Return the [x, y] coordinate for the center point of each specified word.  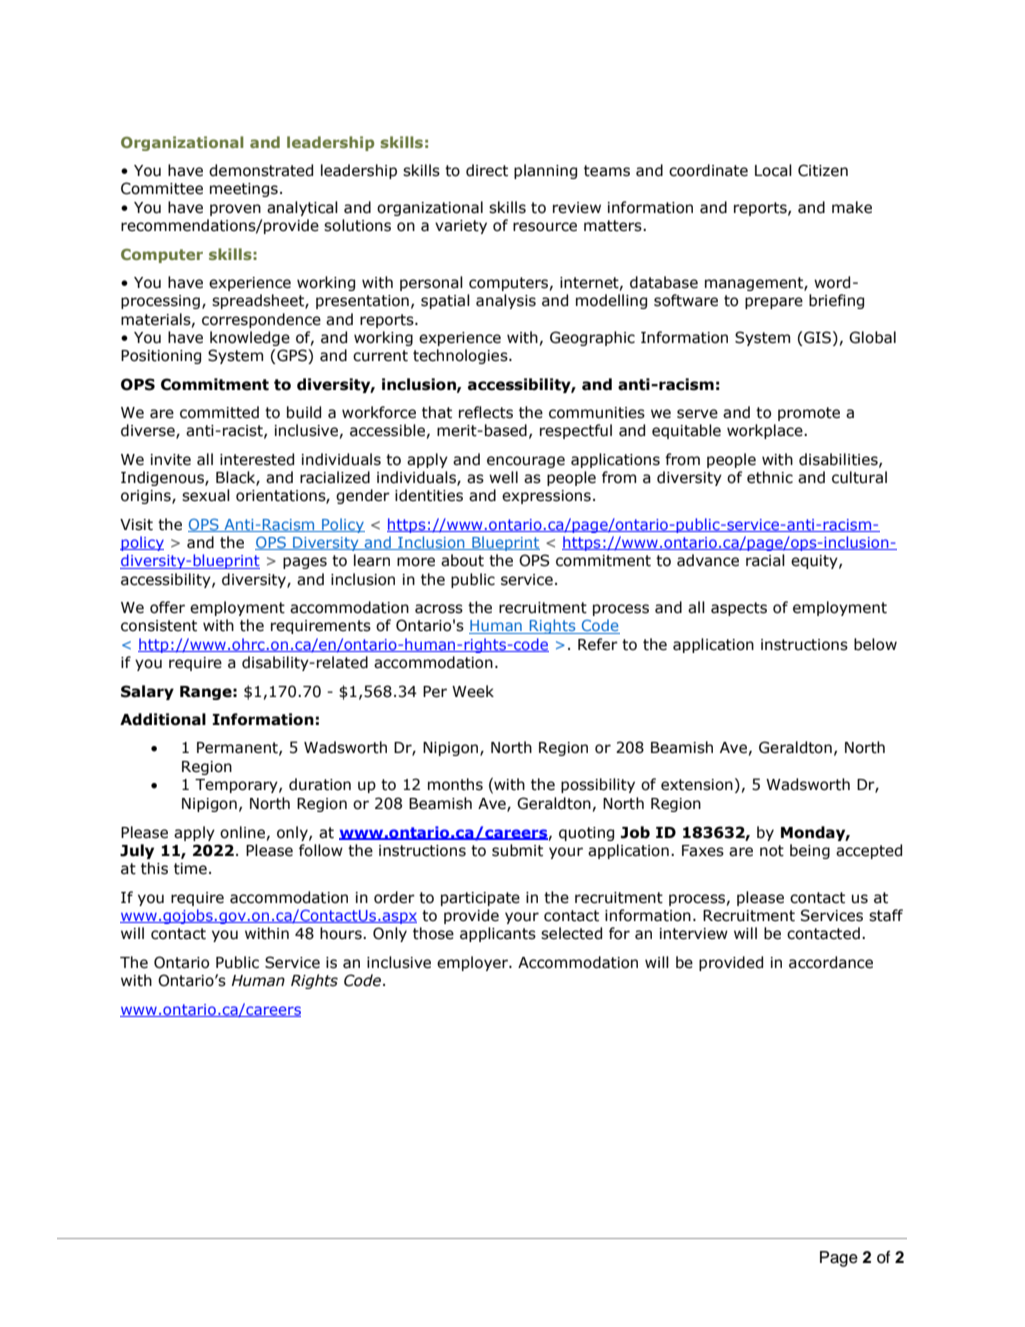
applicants [498, 934]
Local [773, 170]
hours [342, 933]
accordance [831, 962]
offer [167, 607]
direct [487, 170]
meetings [244, 190]
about [462, 560]
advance [708, 560]
